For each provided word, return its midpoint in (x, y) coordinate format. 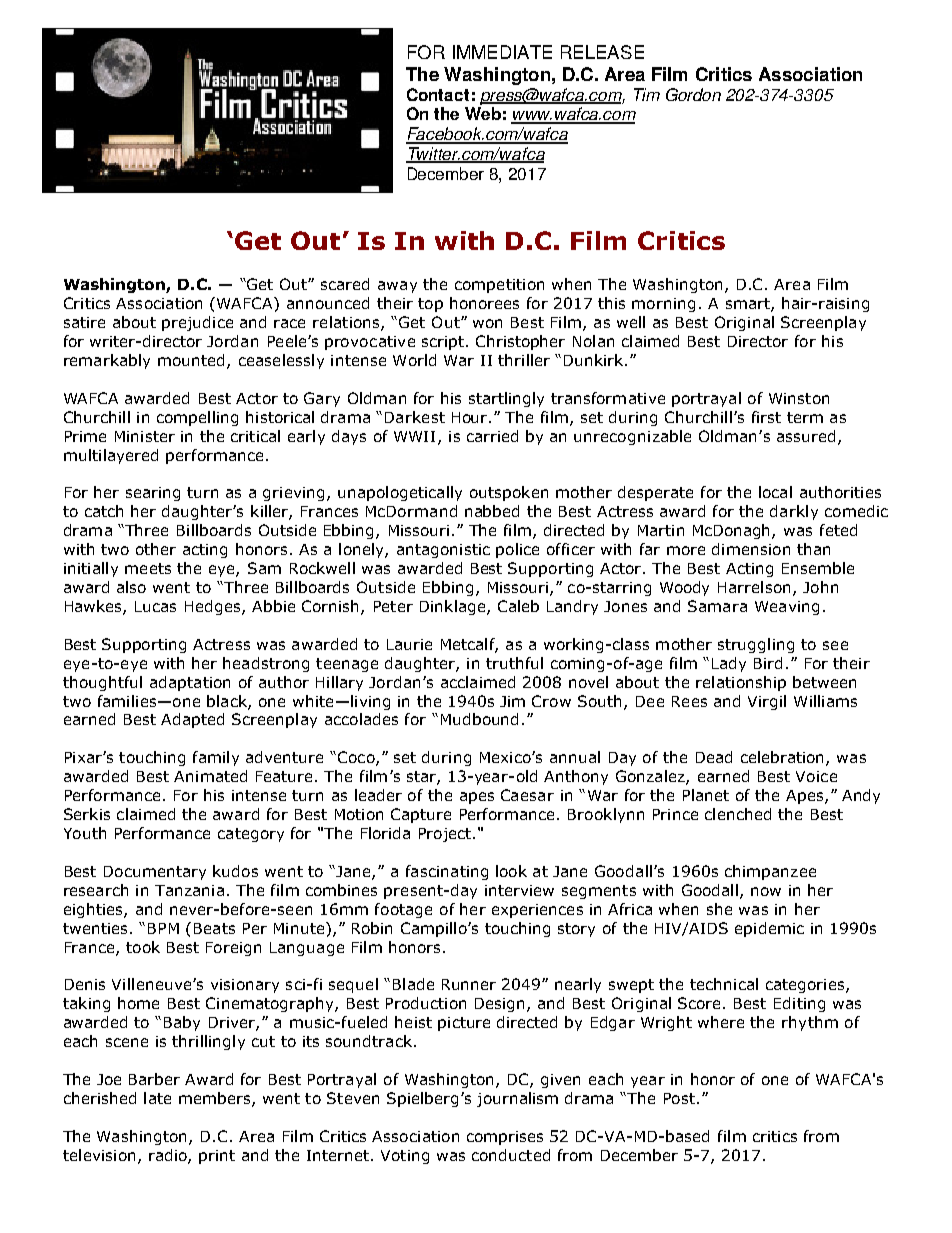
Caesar (527, 795)
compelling (197, 418)
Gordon (693, 94)
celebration (784, 758)
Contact (438, 94)
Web (483, 113)
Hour (471, 417)
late (157, 1098)
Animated (210, 776)
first (766, 417)
